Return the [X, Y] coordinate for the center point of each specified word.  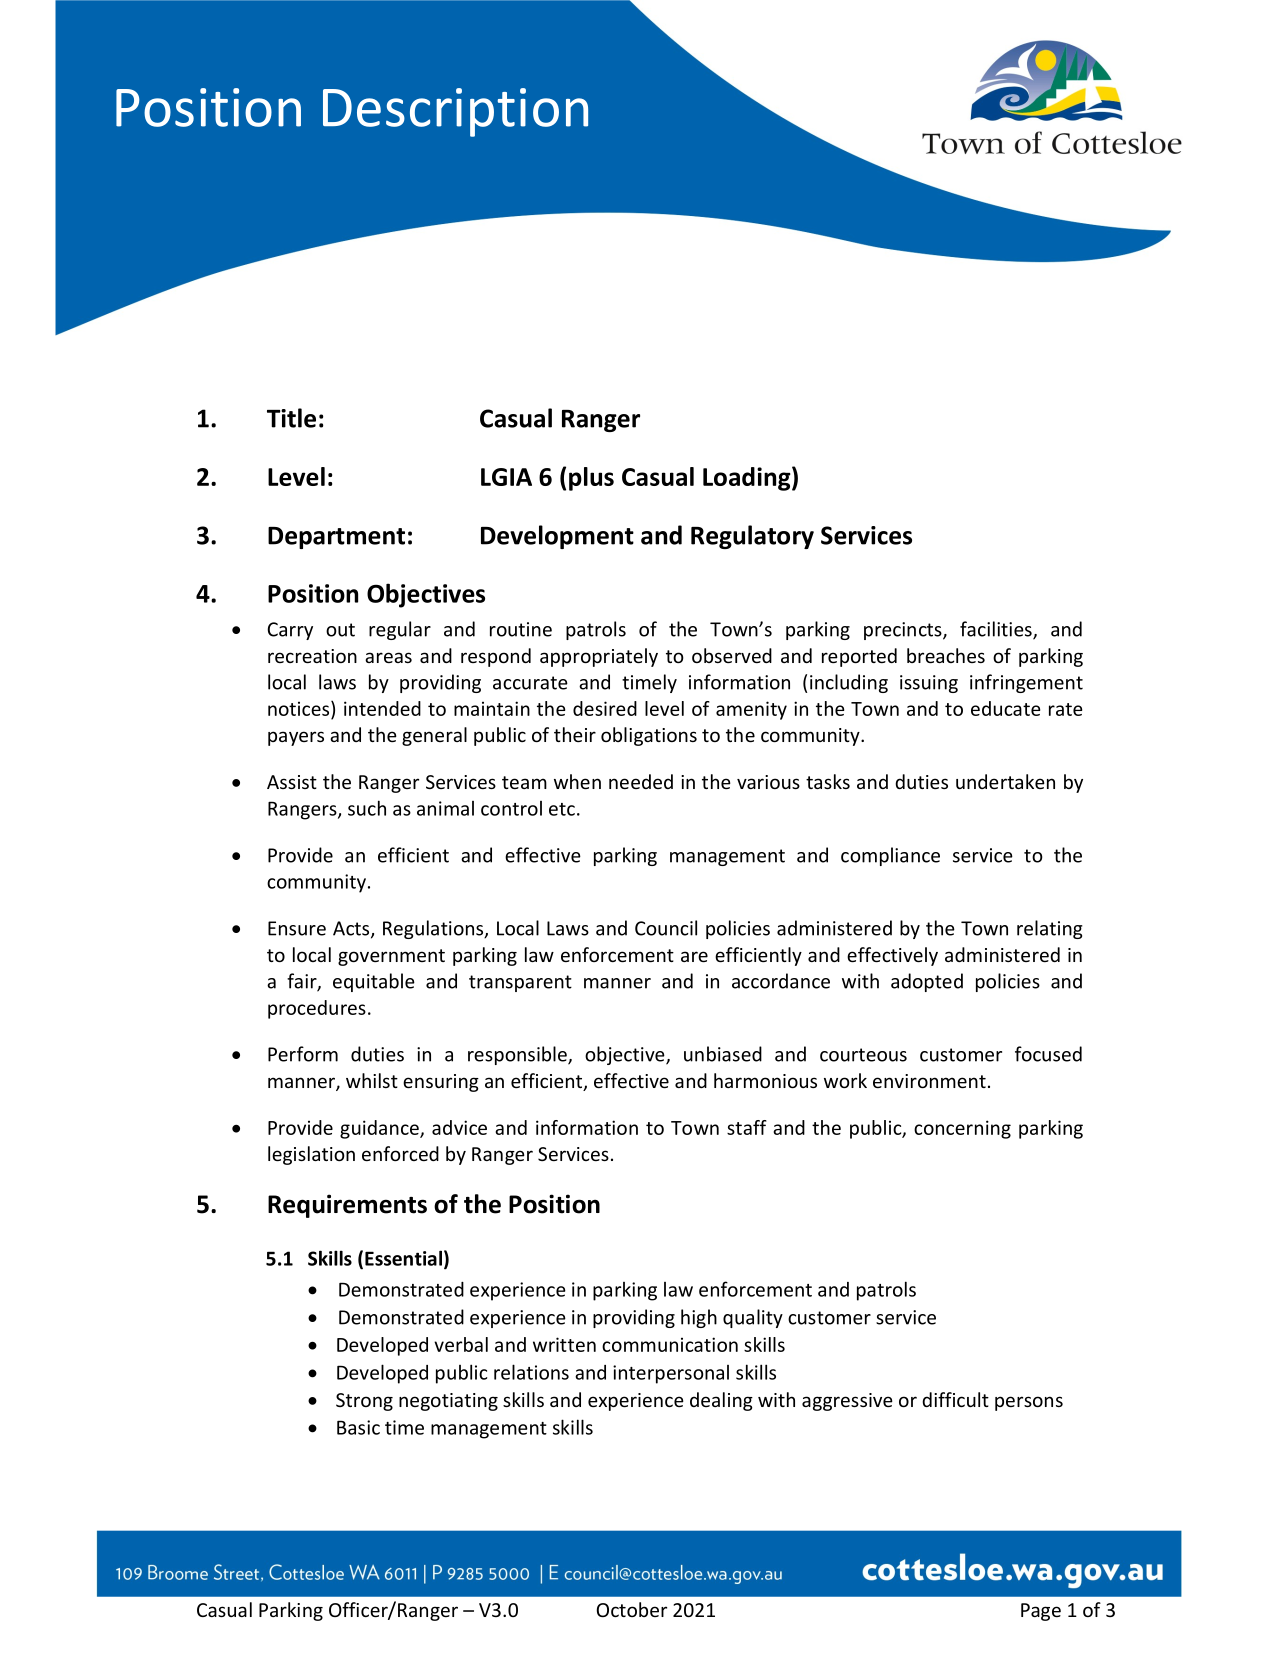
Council [666, 928]
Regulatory [752, 537]
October [632, 1609]
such [367, 808]
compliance [890, 856]
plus [591, 479]
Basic [358, 1427]
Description [455, 112]
